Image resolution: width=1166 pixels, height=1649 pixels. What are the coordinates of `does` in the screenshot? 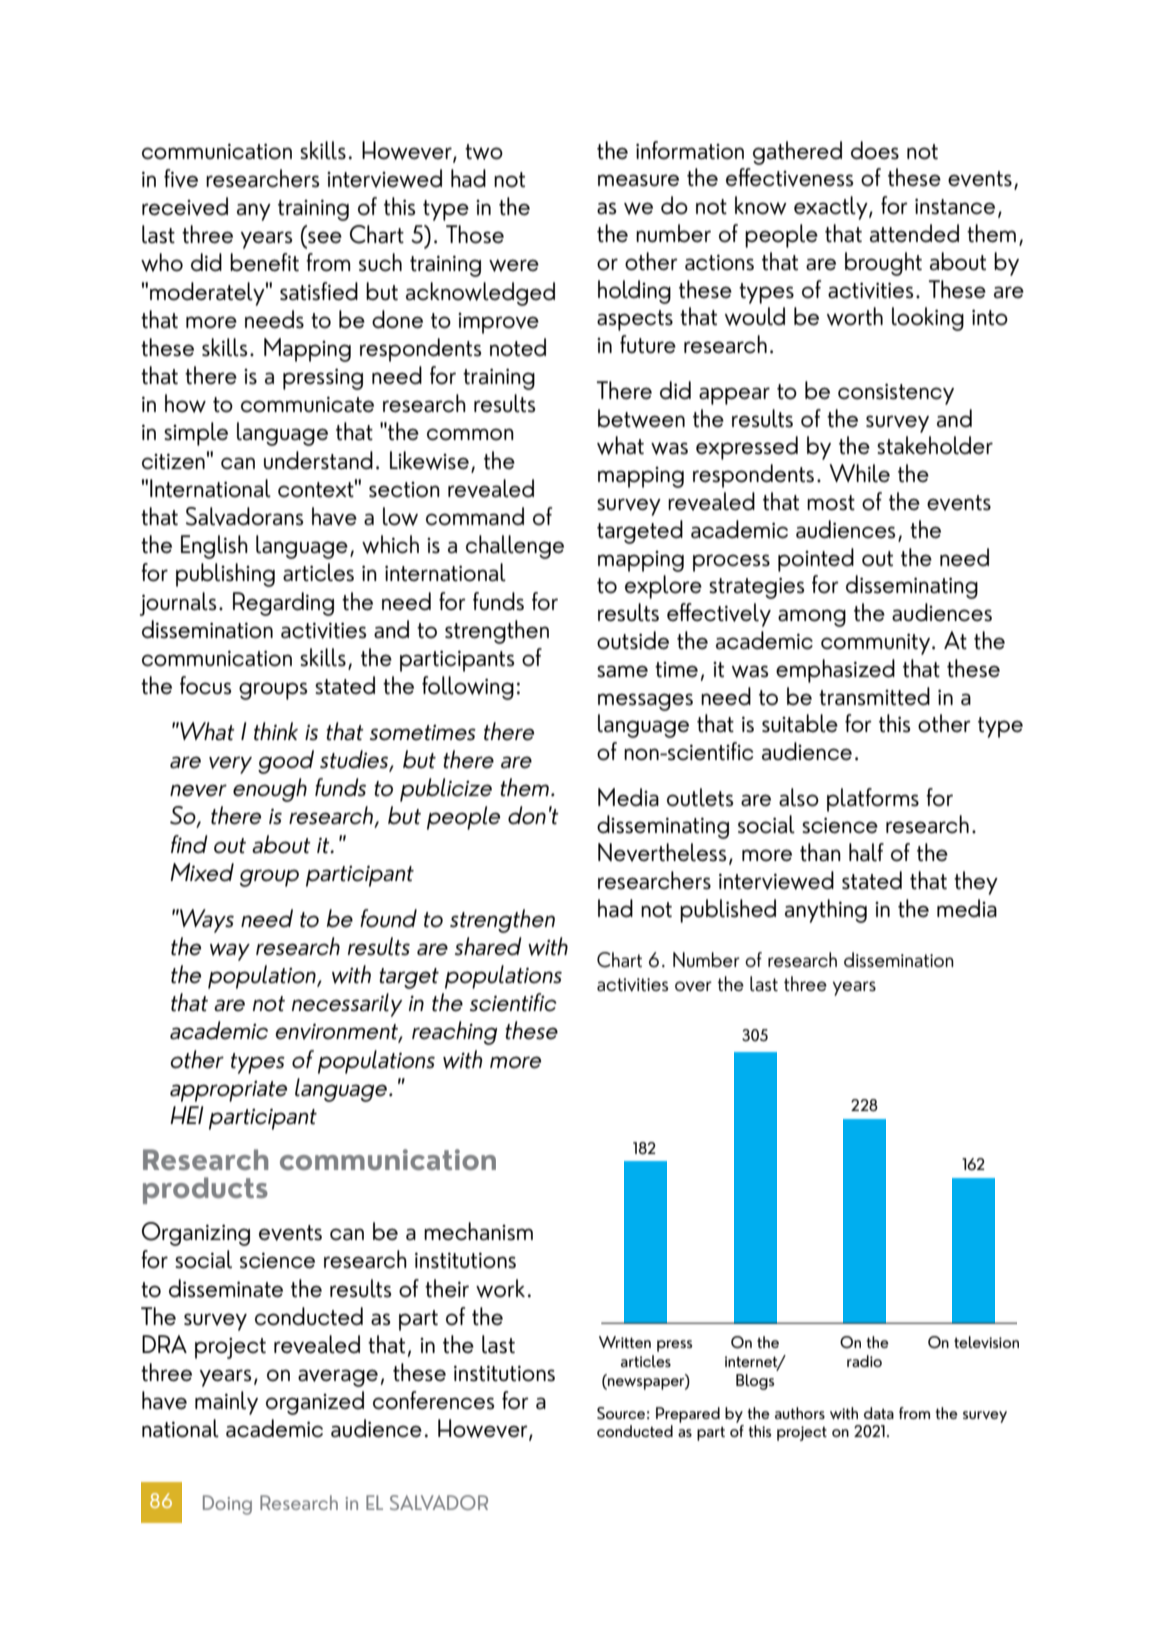 It's located at (875, 150).
